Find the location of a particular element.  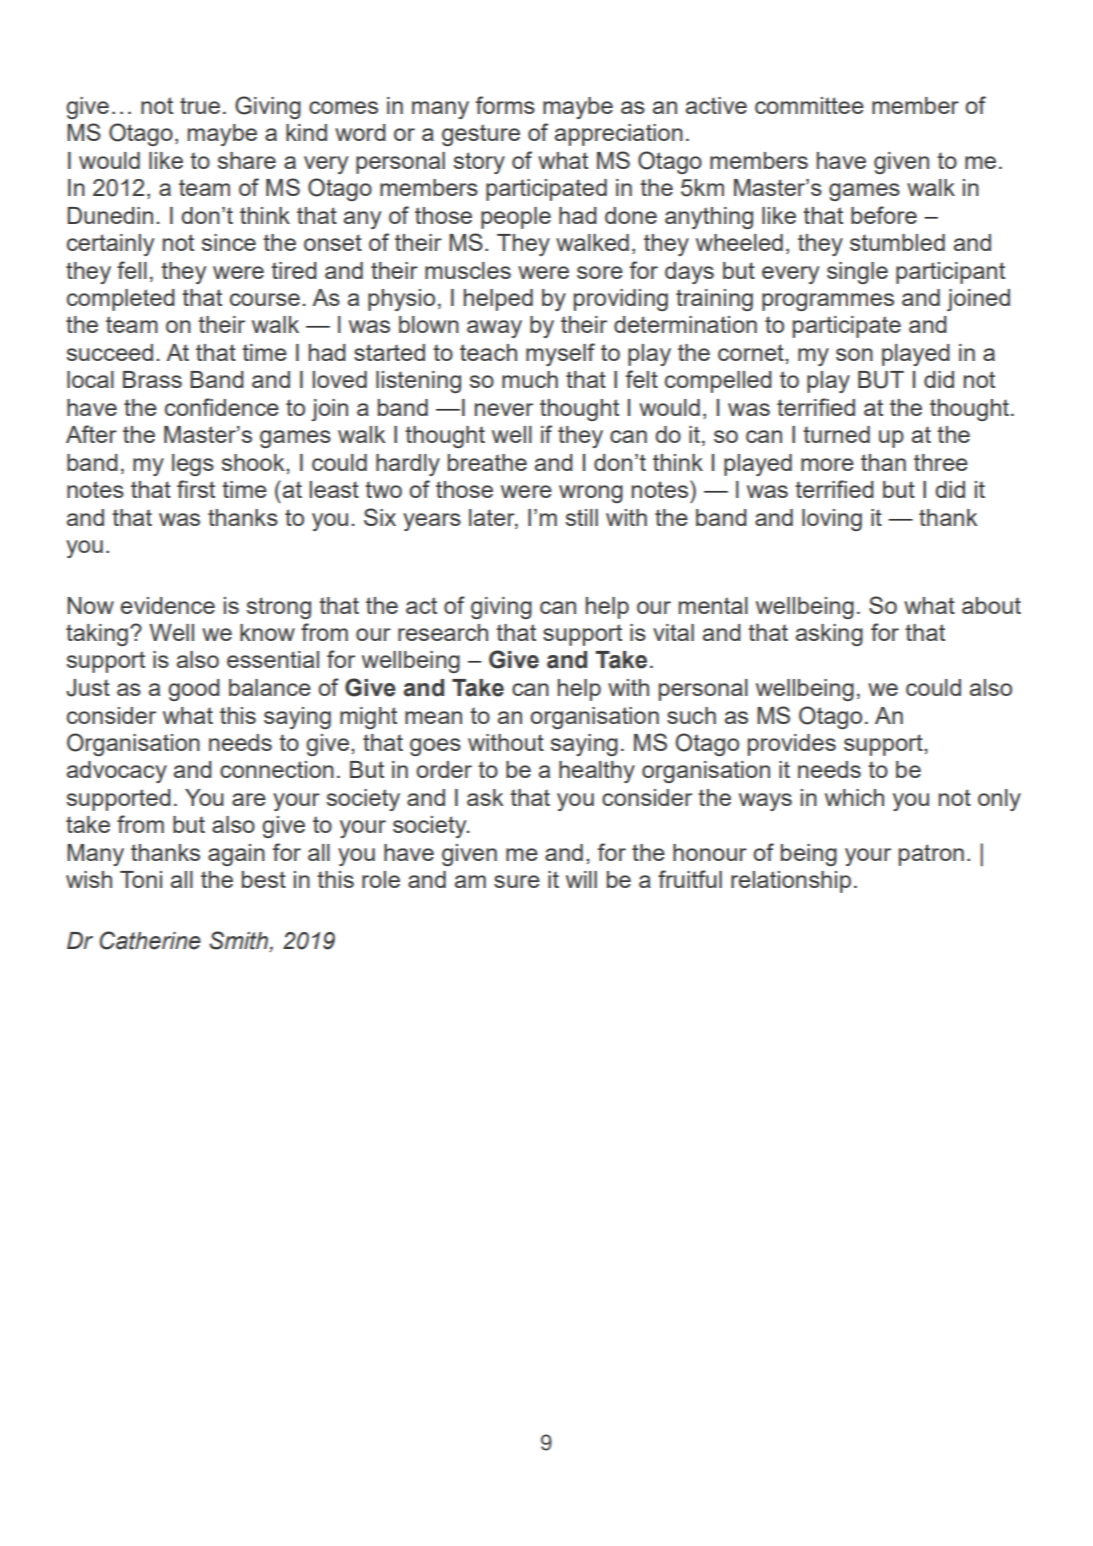

loving is located at coordinates (832, 520).
